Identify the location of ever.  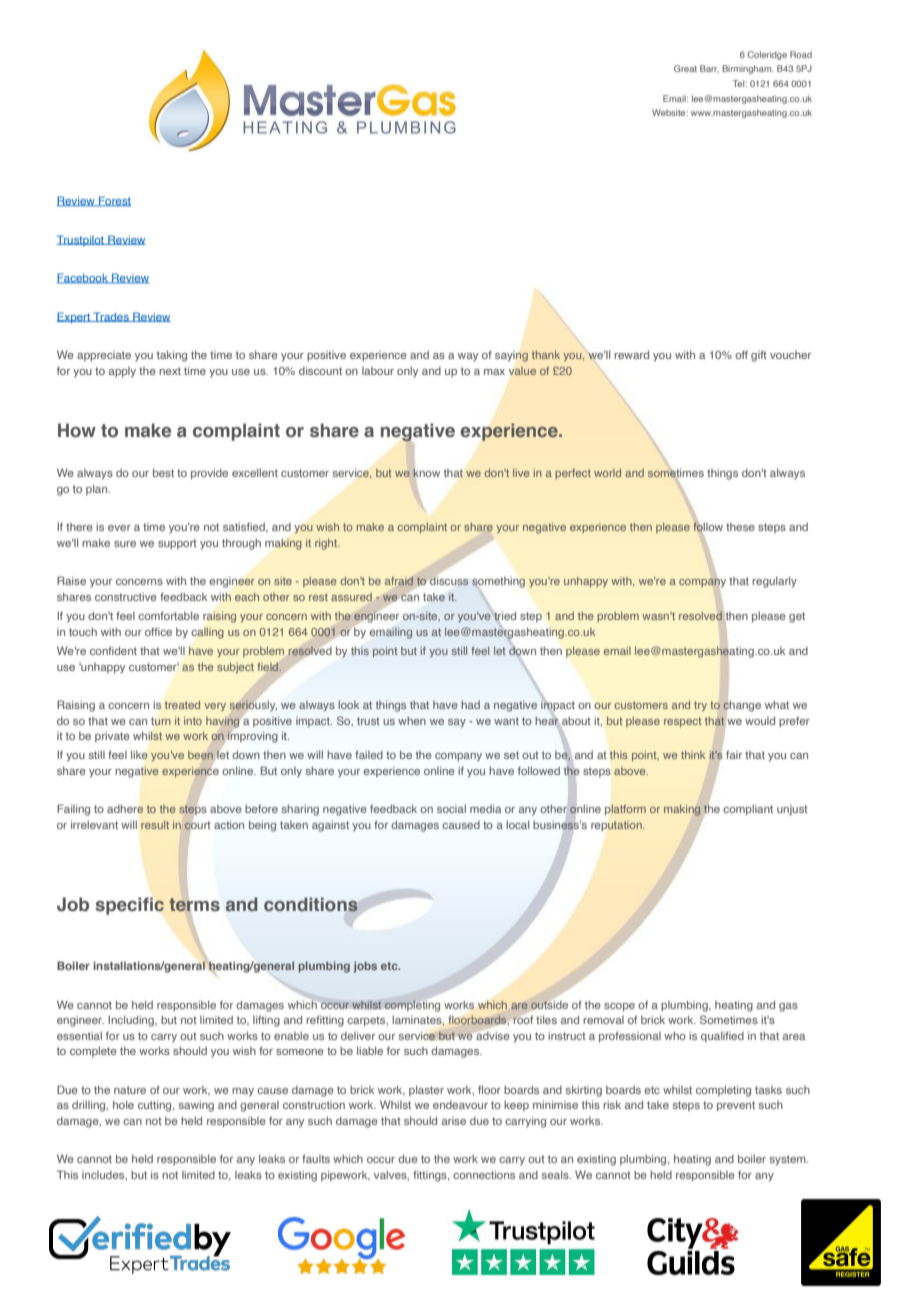
(119, 528).
